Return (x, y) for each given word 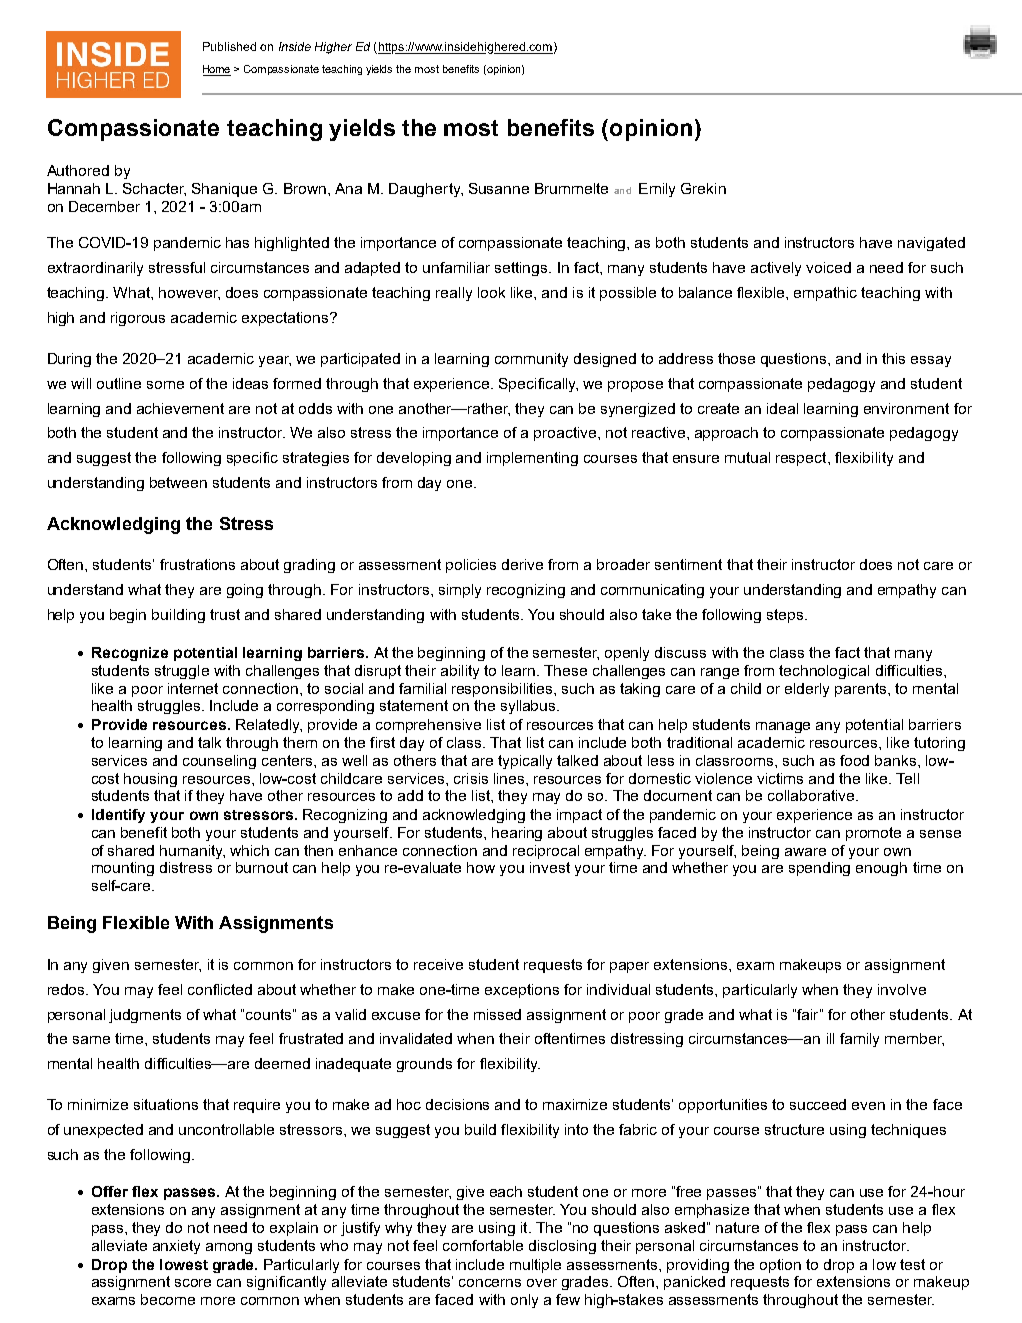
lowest (184, 1264)
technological (824, 672)
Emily (657, 190)
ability (460, 672)
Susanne (499, 188)
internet (193, 688)
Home (217, 70)
